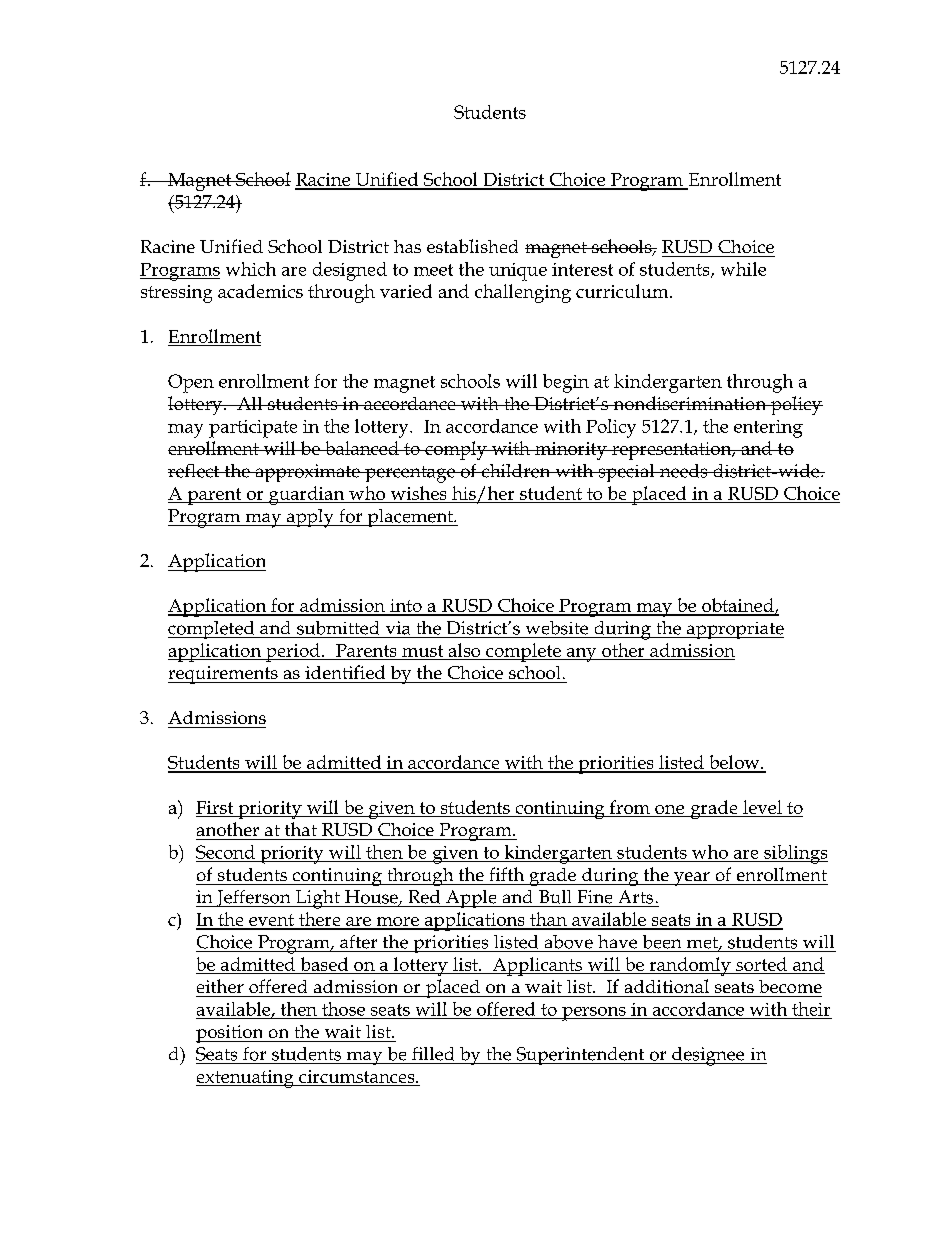 This image has height=1233, width=952. I want to click on needs, so click(683, 471).
